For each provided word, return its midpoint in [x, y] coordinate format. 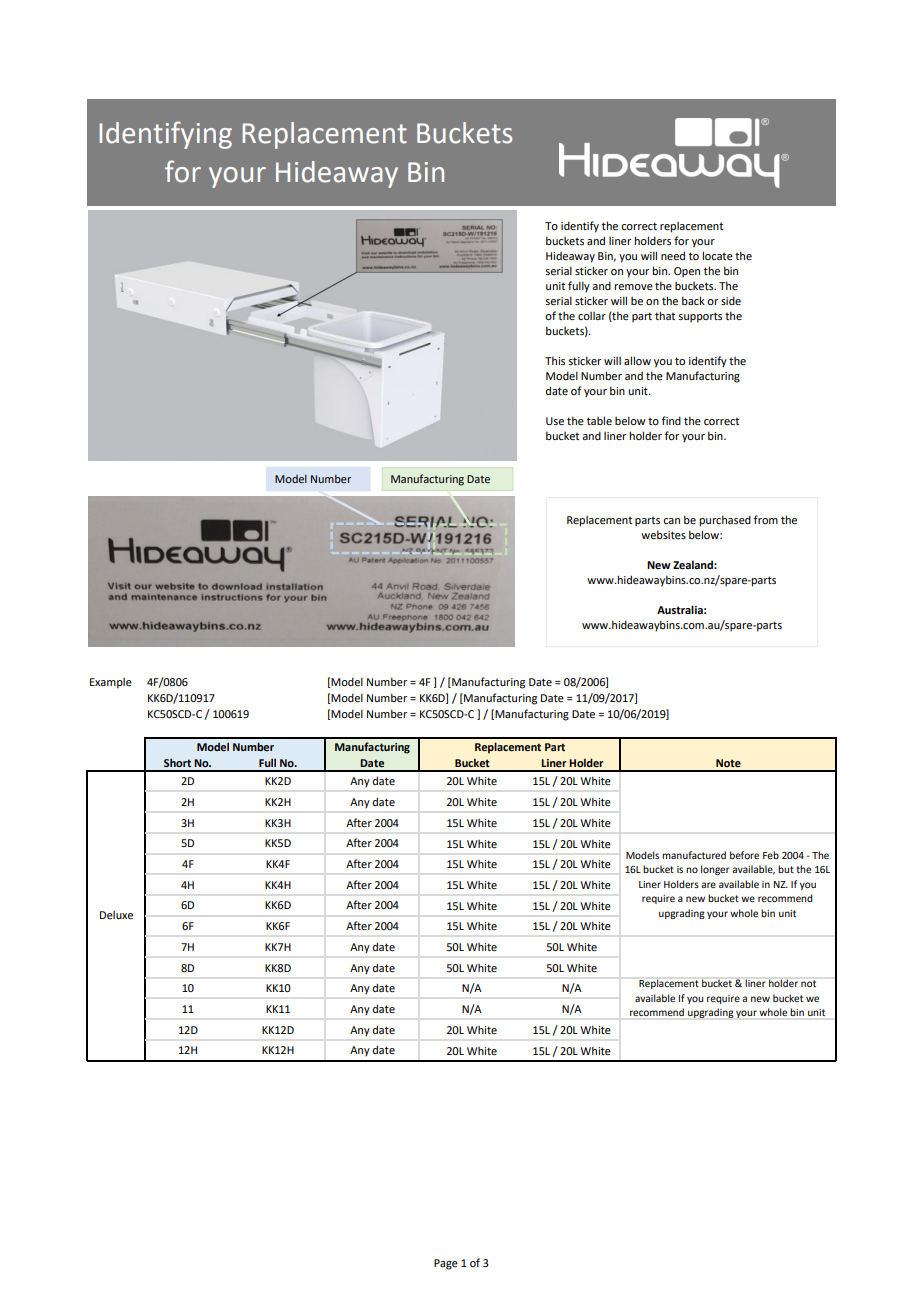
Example [111, 683]
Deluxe [116, 915]
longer [715, 870]
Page [446, 1264]
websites [663, 534]
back [693, 300]
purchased [725, 521]
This [555, 360]
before [744, 855]
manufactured [694, 855]
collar [592, 316]
